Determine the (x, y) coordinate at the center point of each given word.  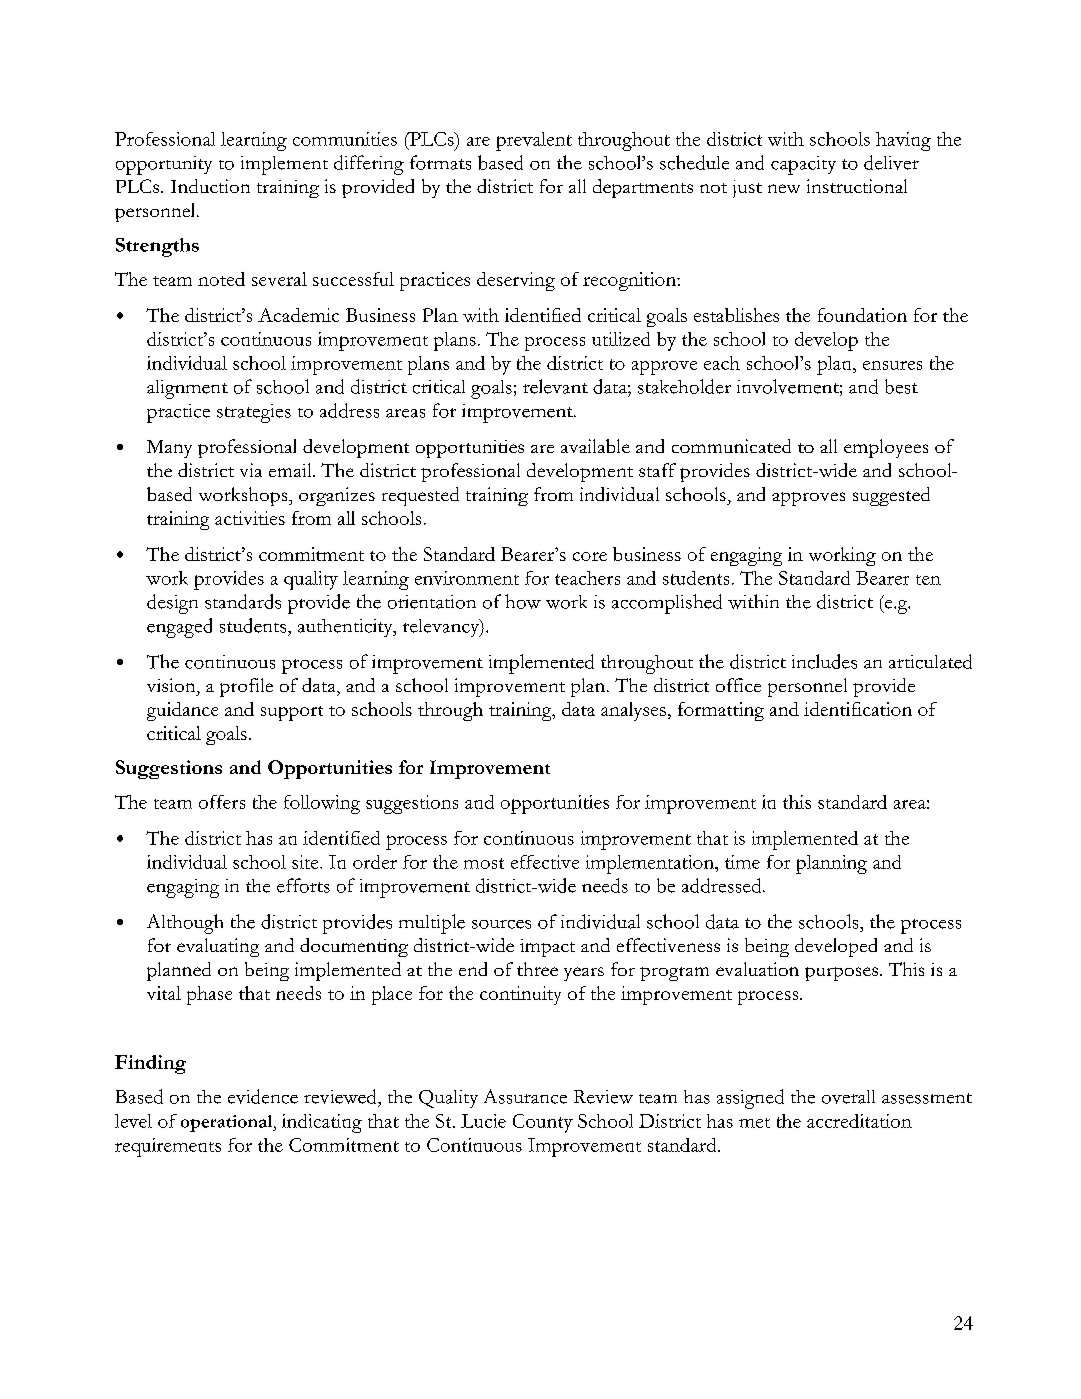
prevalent (534, 141)
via (251, 470)
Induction (210, 186)
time (742, 862)
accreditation (859, 1121)
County (543, 1123)
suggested (891, 496)
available (595, 446)
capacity (803, 165)
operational (228, 1123)
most (484, 863)
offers (222, 802)
